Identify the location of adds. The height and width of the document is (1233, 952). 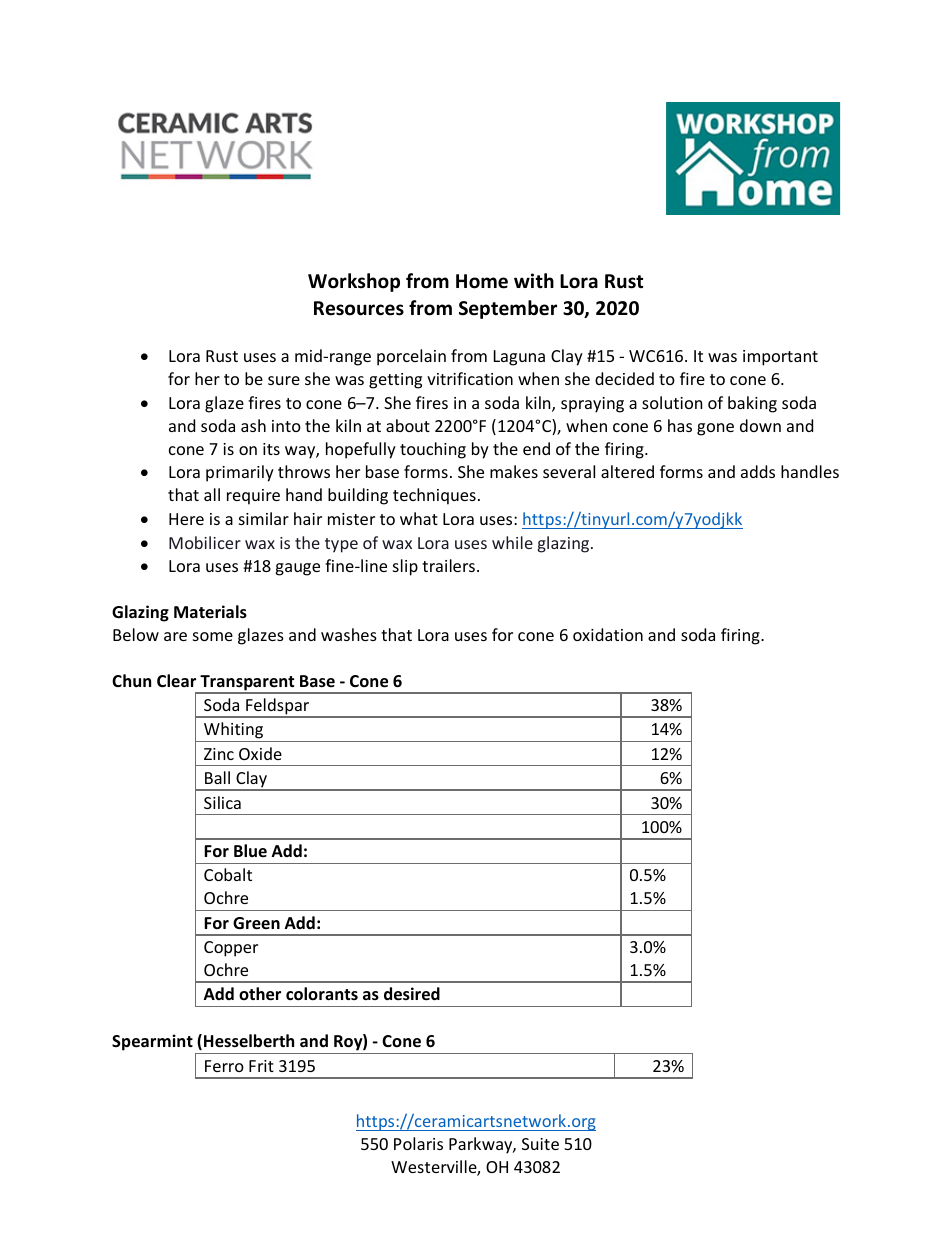
(758, 471).
